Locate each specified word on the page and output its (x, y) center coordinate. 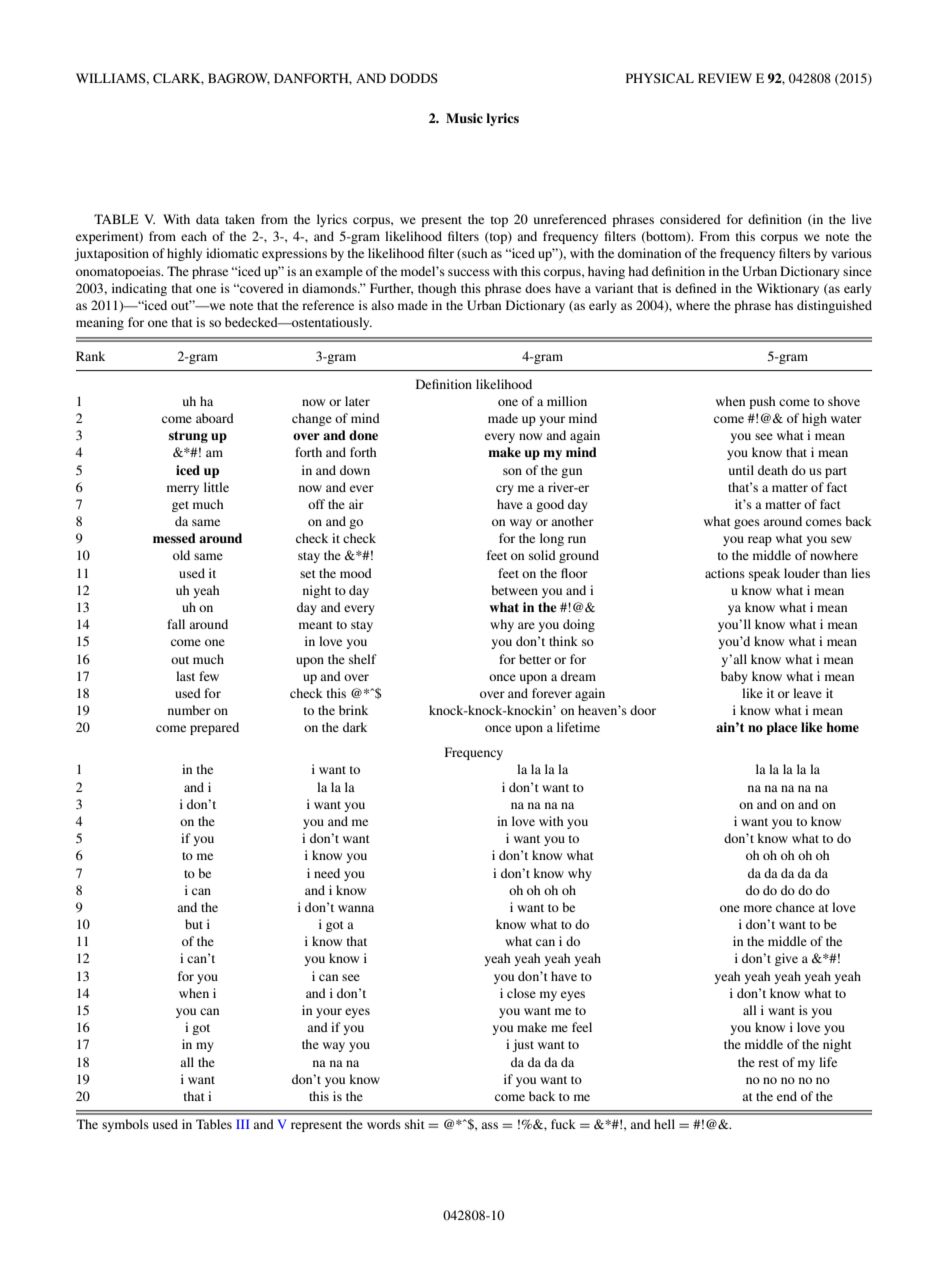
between (514, 590)
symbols (125, 1125)
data (207, 219)
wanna (356, 908)
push (762, 402)
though (437, 289)
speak (764, 574)
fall (176, 624)
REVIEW (725, 78)
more (758, 908)
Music (464, 118)
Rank (90, 356)
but (194, 924)
